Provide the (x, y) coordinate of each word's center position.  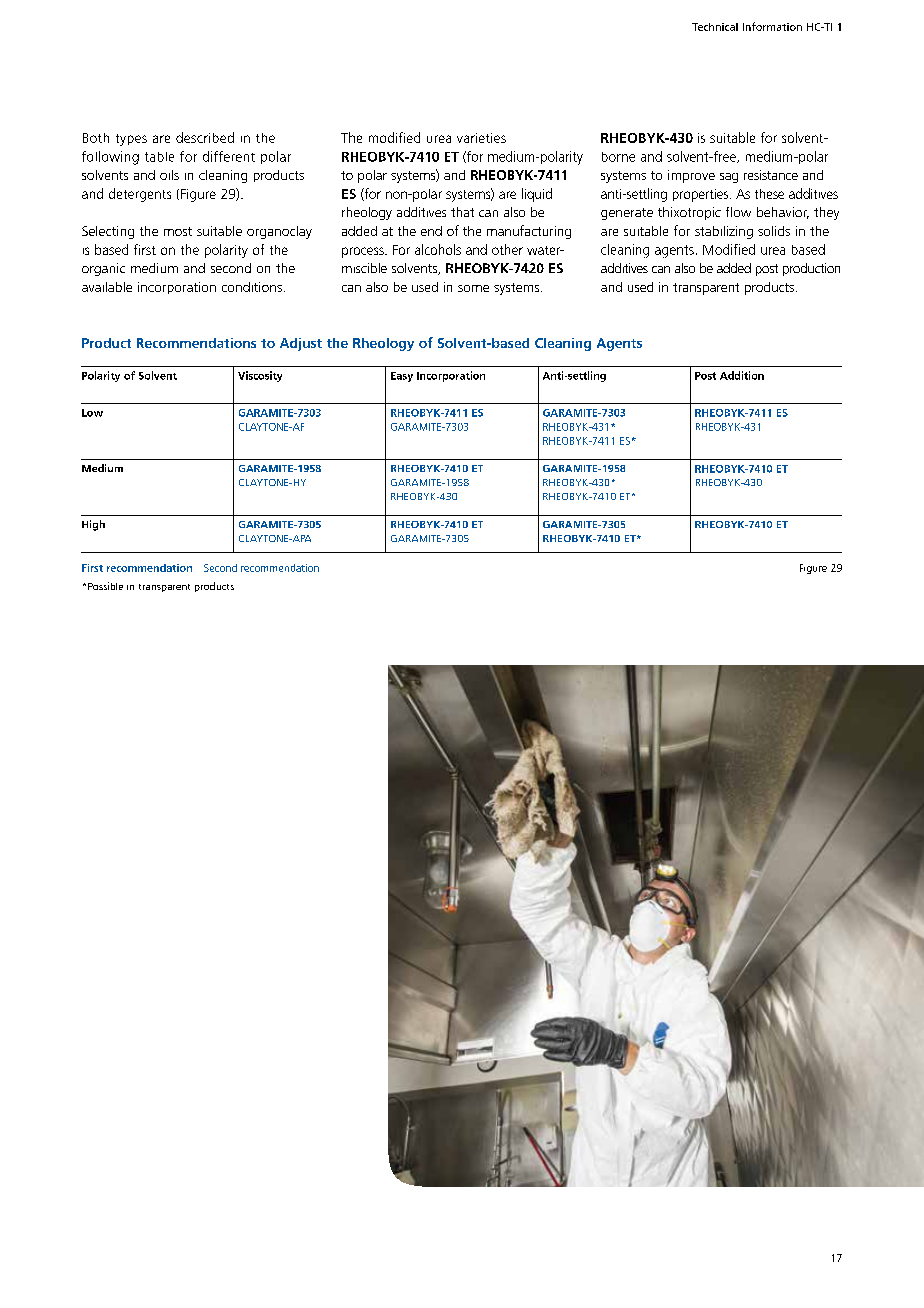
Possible (105, 586)
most (178, 231)
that (462, 212)
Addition (742, 375)
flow (738, 212)
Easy (402, 377)
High (93, 525)
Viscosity (260, 376)
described (205, 137)
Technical (715, 27)
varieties (481, 138)
